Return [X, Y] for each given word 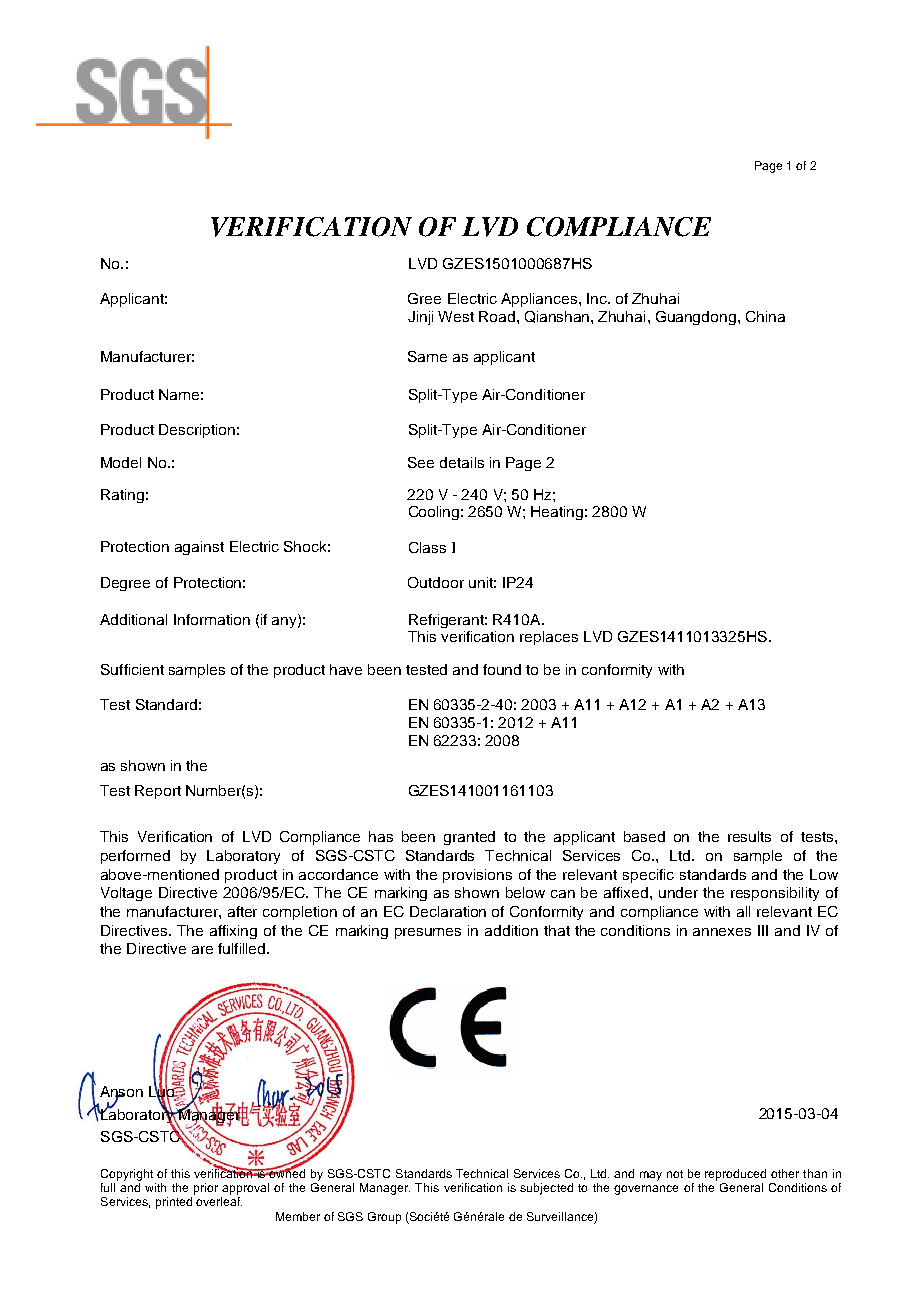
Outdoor [436, 582]
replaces [549, 638]
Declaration [448, 911]
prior [206, 1189]
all [743, 911]
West [456, 316]
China [765, 316]
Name [179, 394]
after [242, 911]
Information [212, 619]
